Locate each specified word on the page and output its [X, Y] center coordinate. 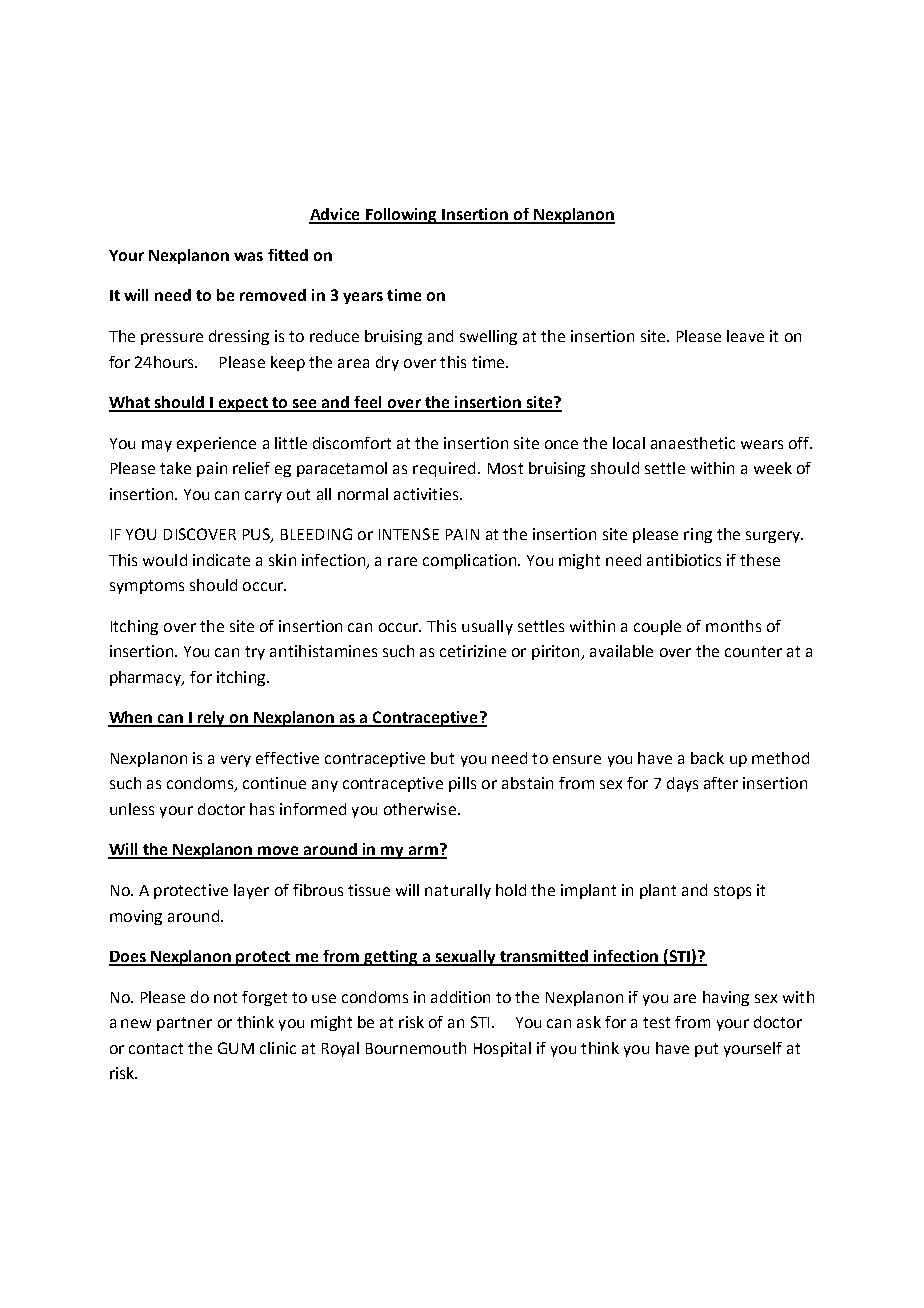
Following [401, 216]
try [255, 653]
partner [184, 1024]
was [248, 256]
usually [487, 627]
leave [745, 336]
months [733, 626]
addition [460, 997]
